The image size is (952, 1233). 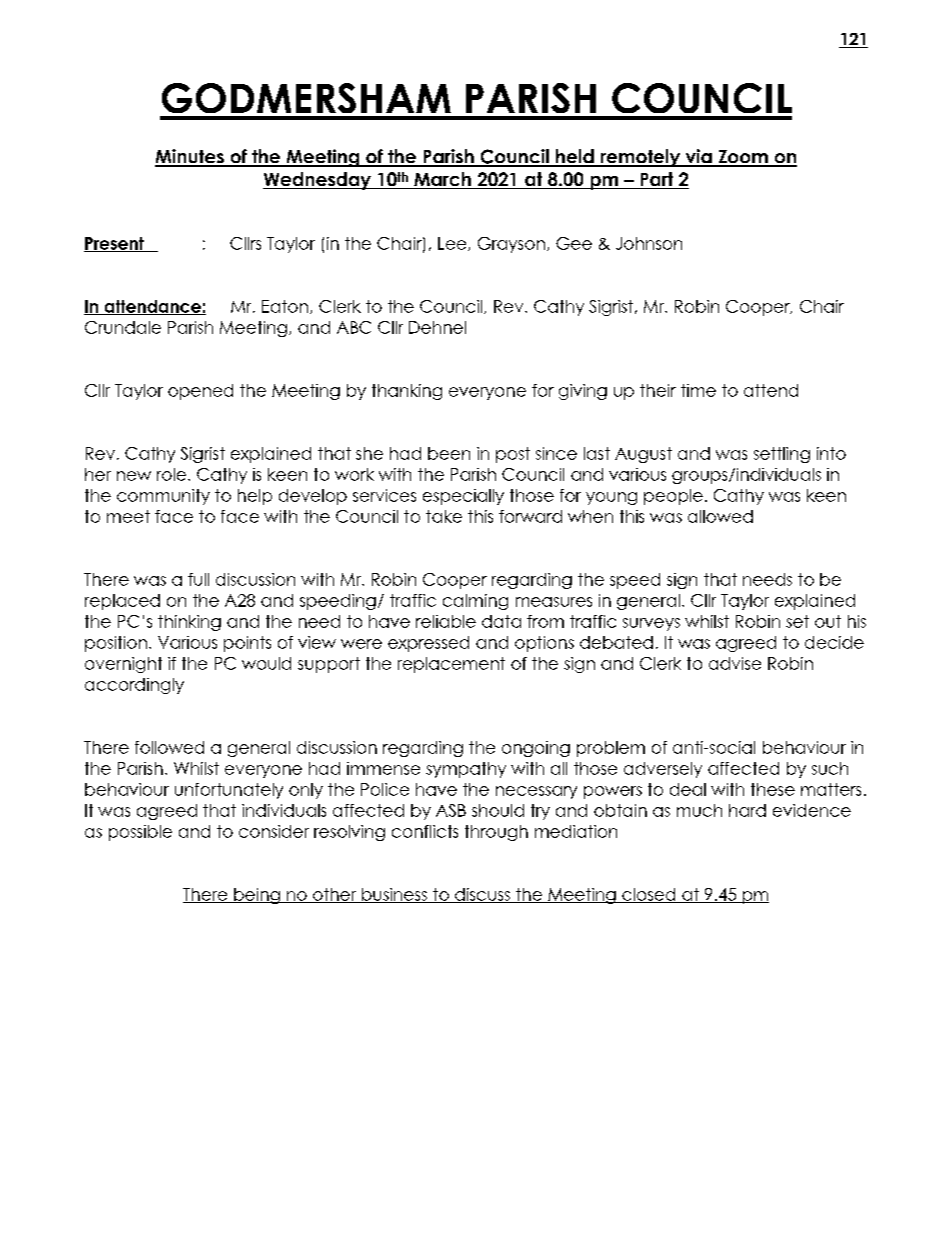 What do you see at coordinates (190, 157) in the screenshot?
I see `Minutes` at bounding box center [190, 157].
